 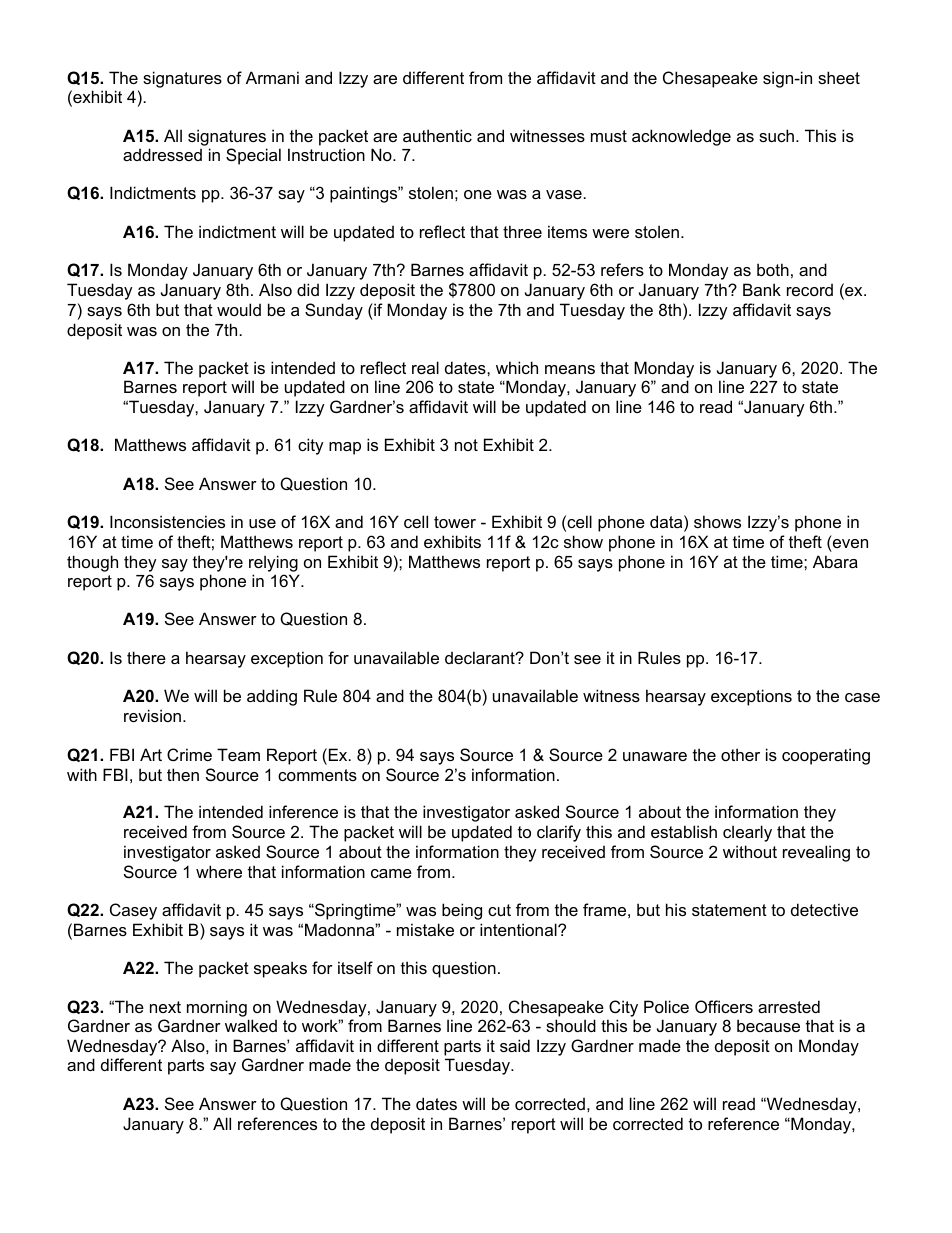 What do you see at coordinates (455, 522) in the screenshot?
I see `tower` at bounding box center [455, 522].
